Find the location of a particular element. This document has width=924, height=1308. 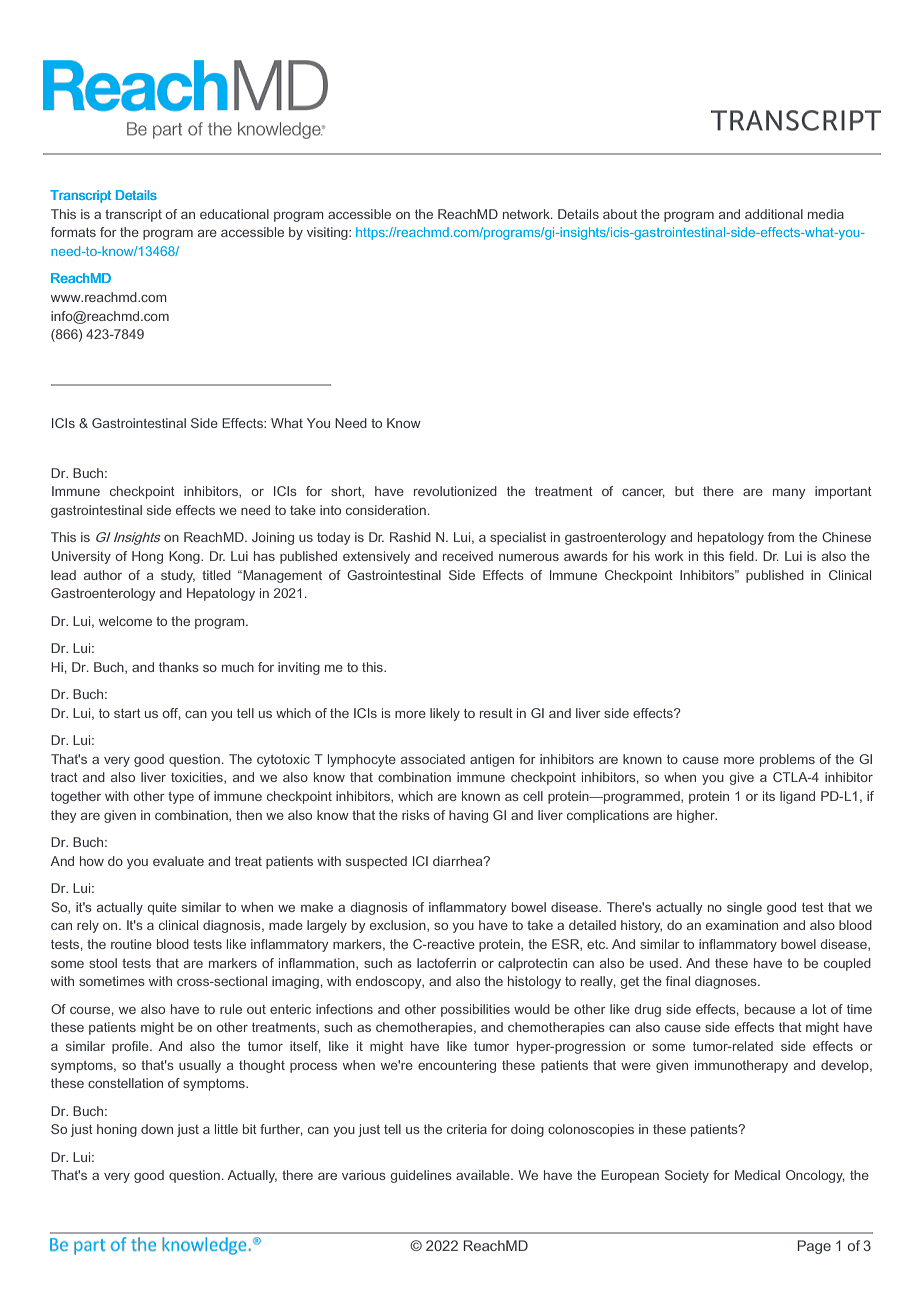

many is located at coordinates (789, 494).
